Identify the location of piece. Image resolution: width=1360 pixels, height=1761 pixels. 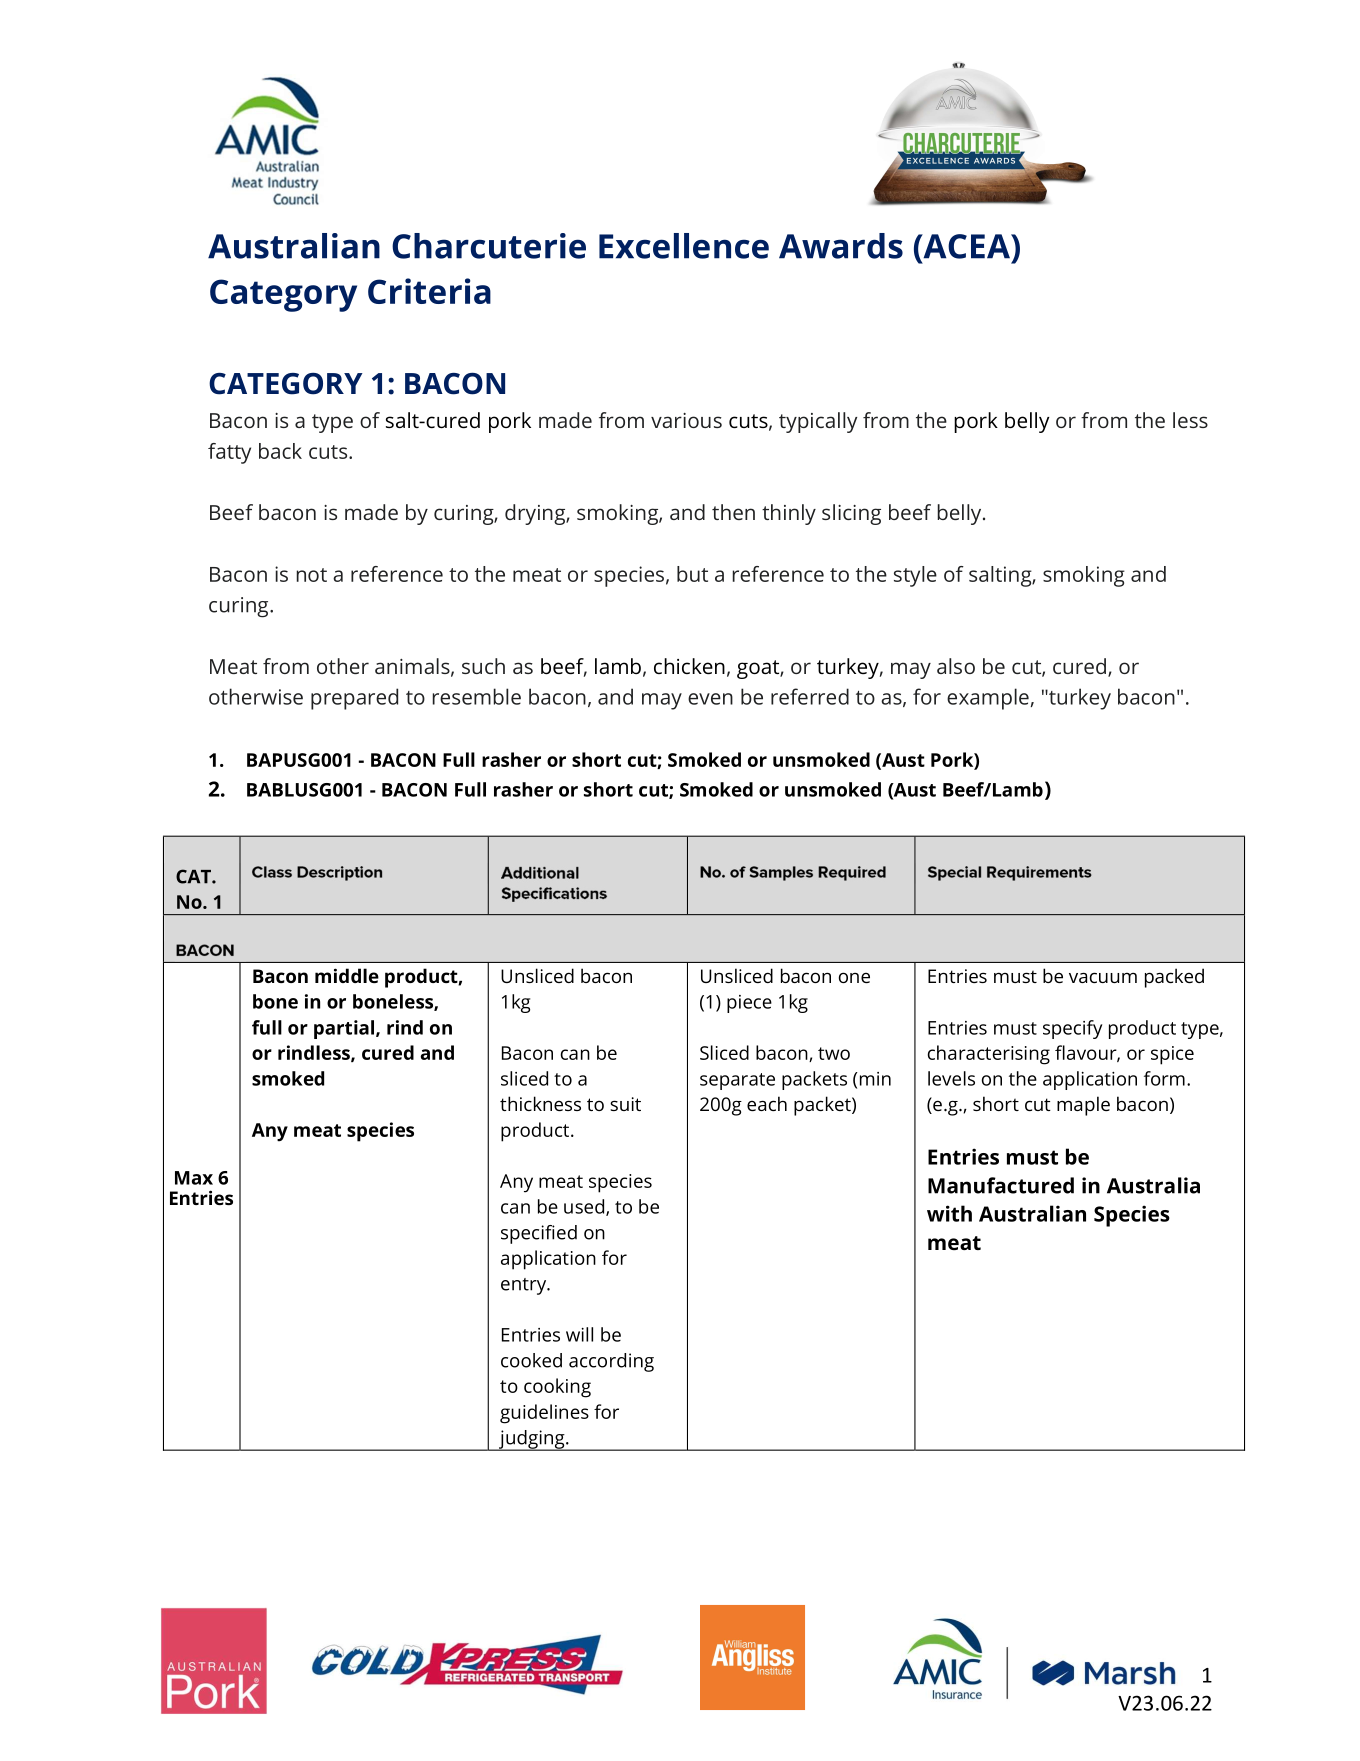
(749, 1004).
